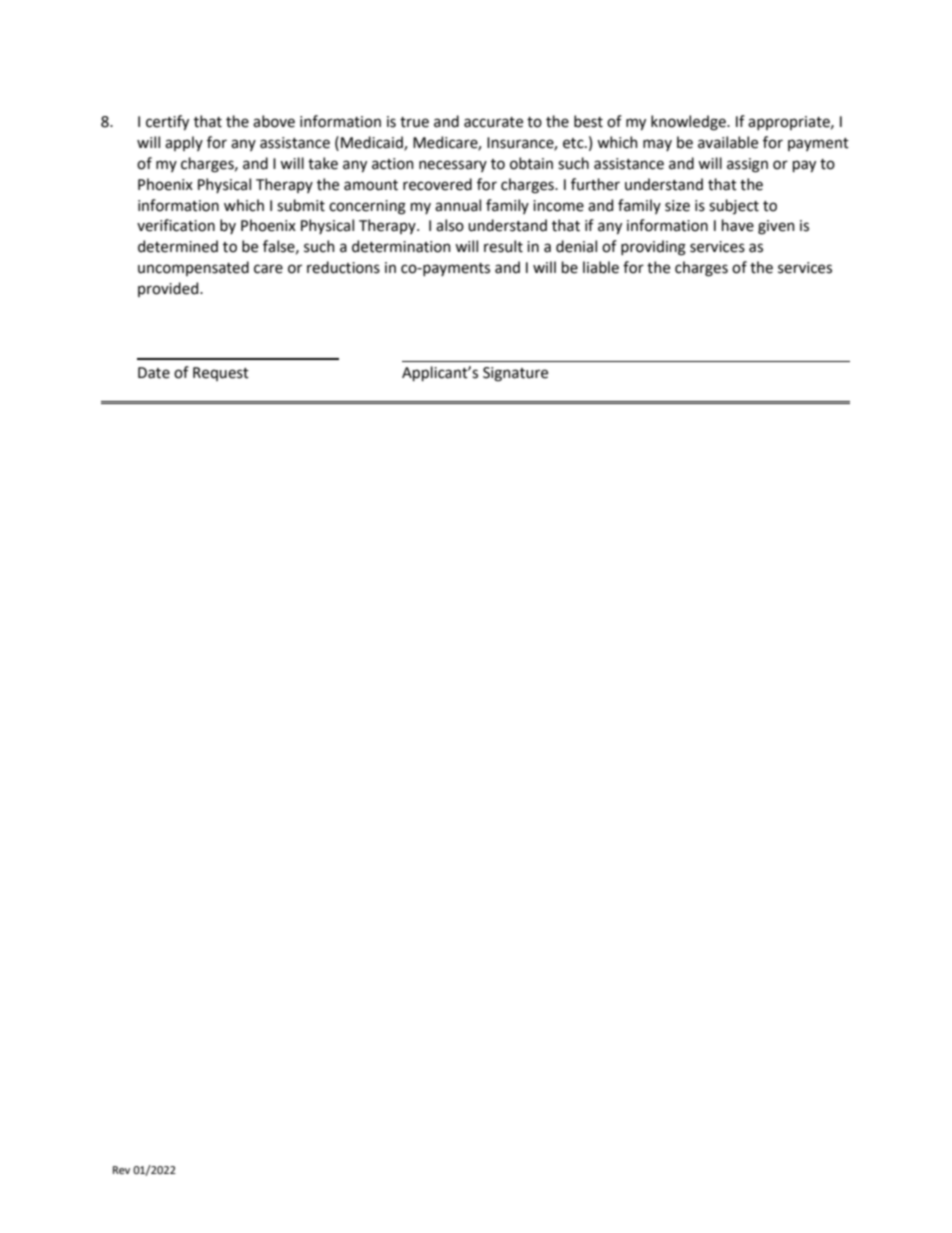 This document has height=1233, width=952. I want to click on Date, so click(154, 373).
